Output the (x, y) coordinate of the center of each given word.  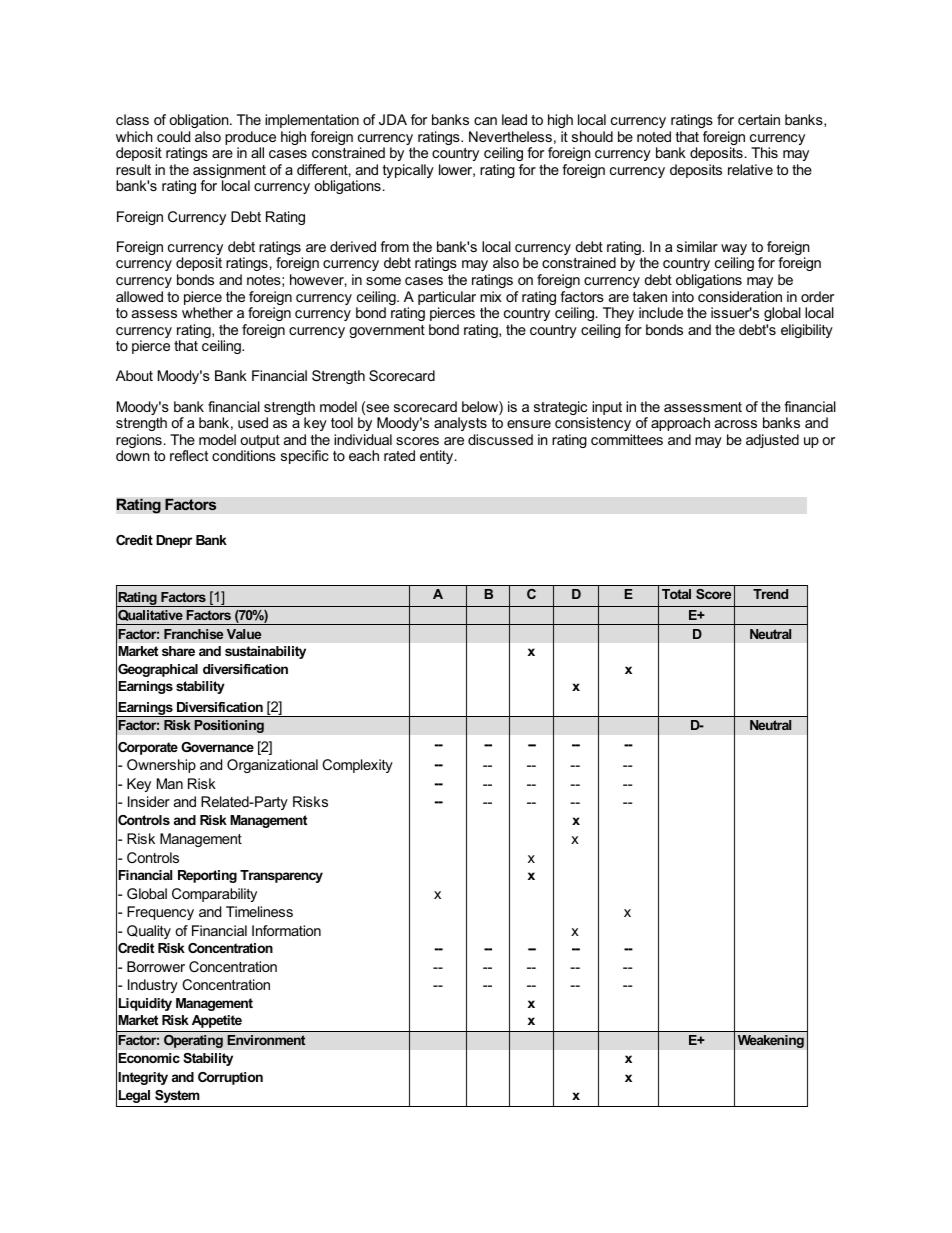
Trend (770, 594)
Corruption (230, 1078)
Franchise (193, 634)
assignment (229, 172)
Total (676, 594)
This (764, 152)
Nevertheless (510, 136)
